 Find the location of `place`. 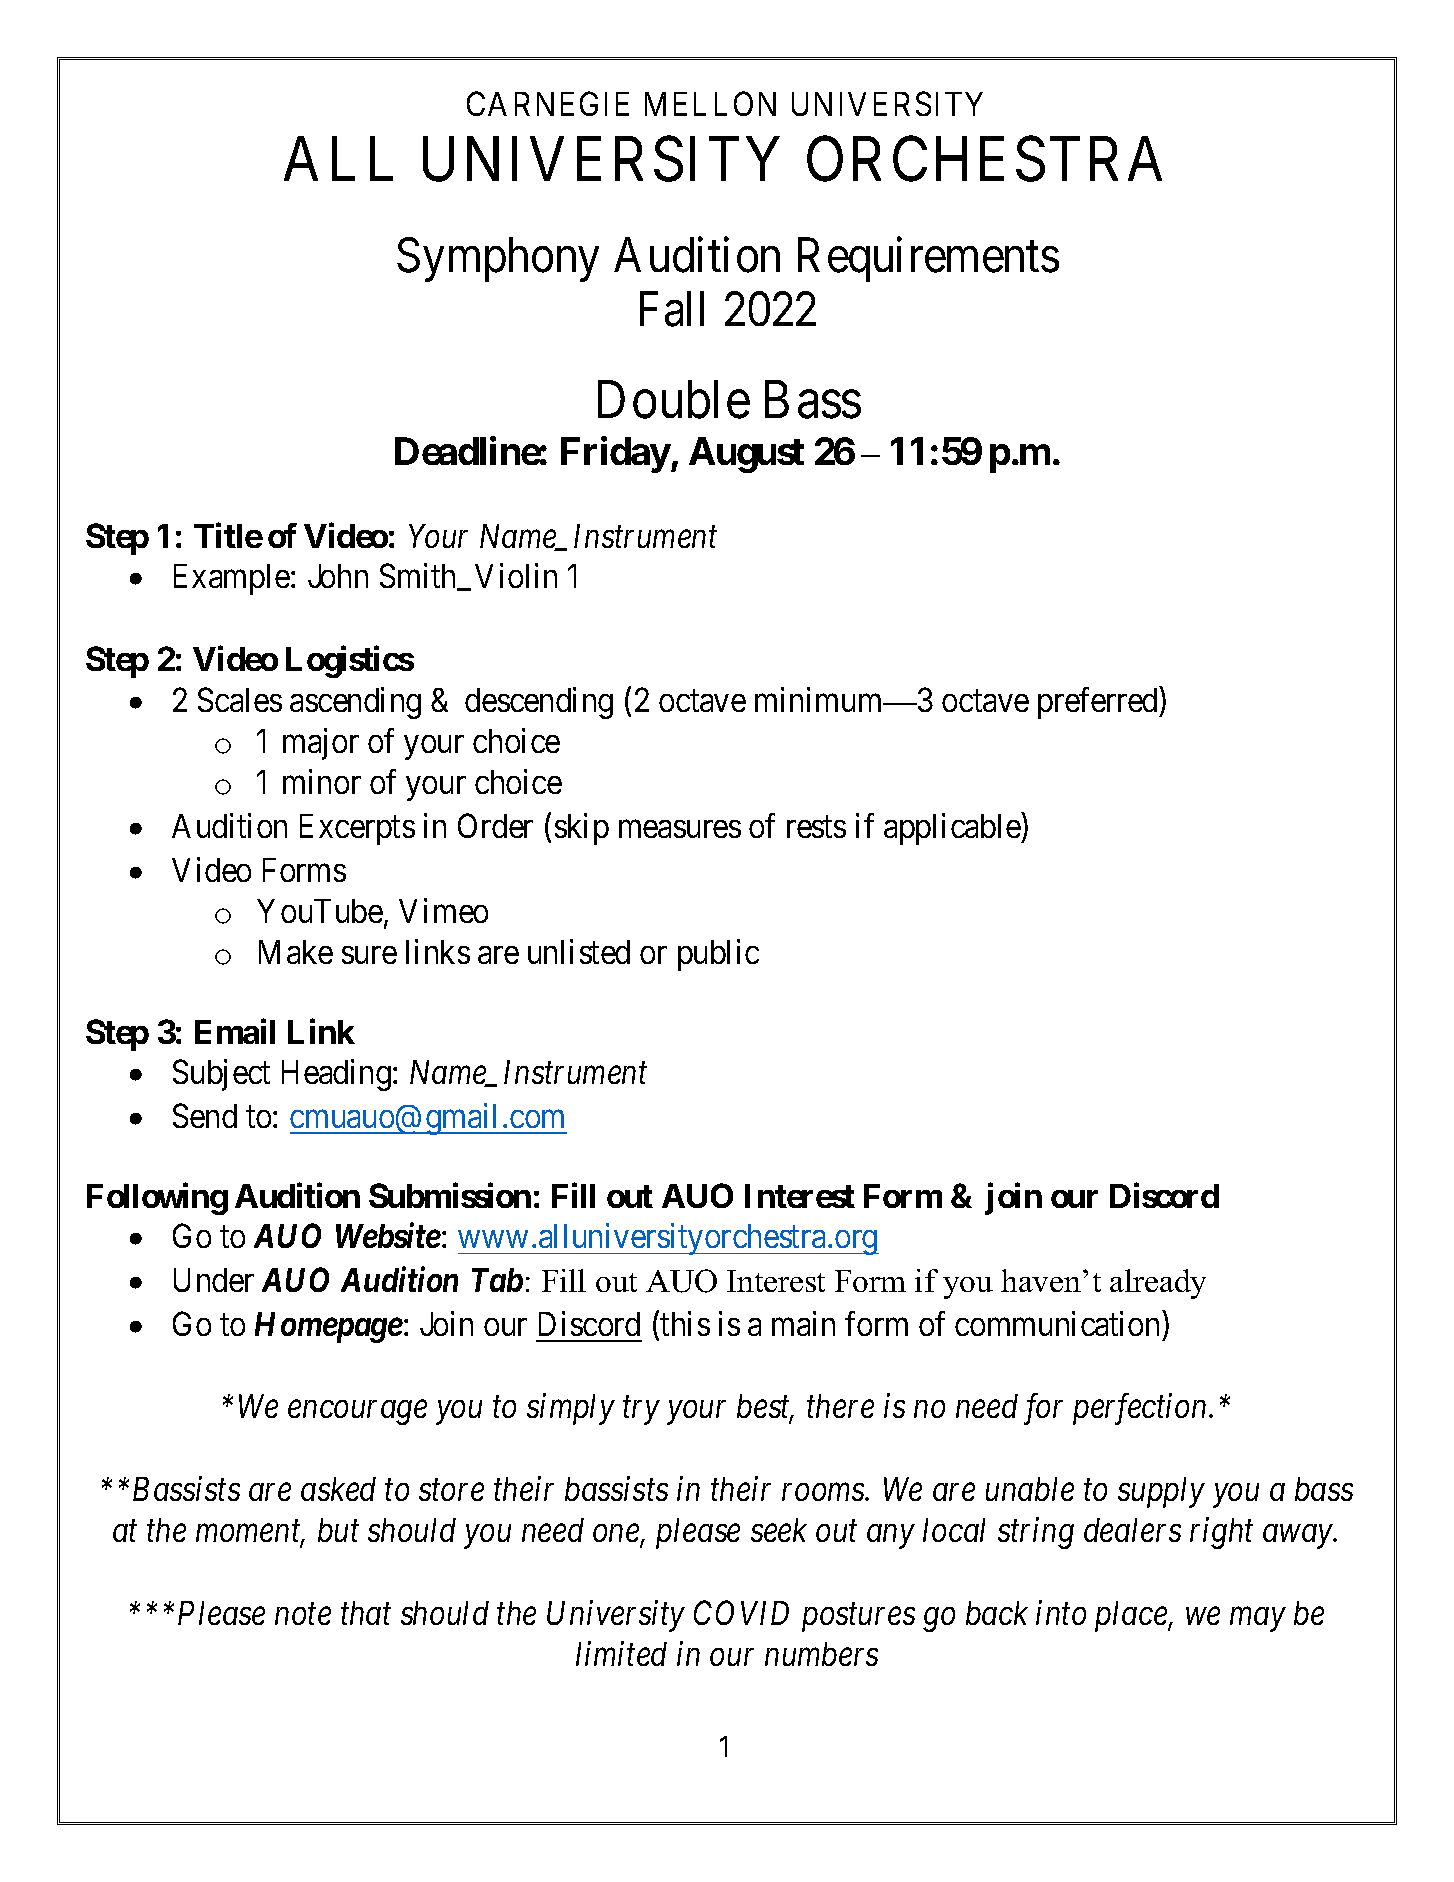

place is located at coordinates (1132, 1616).
